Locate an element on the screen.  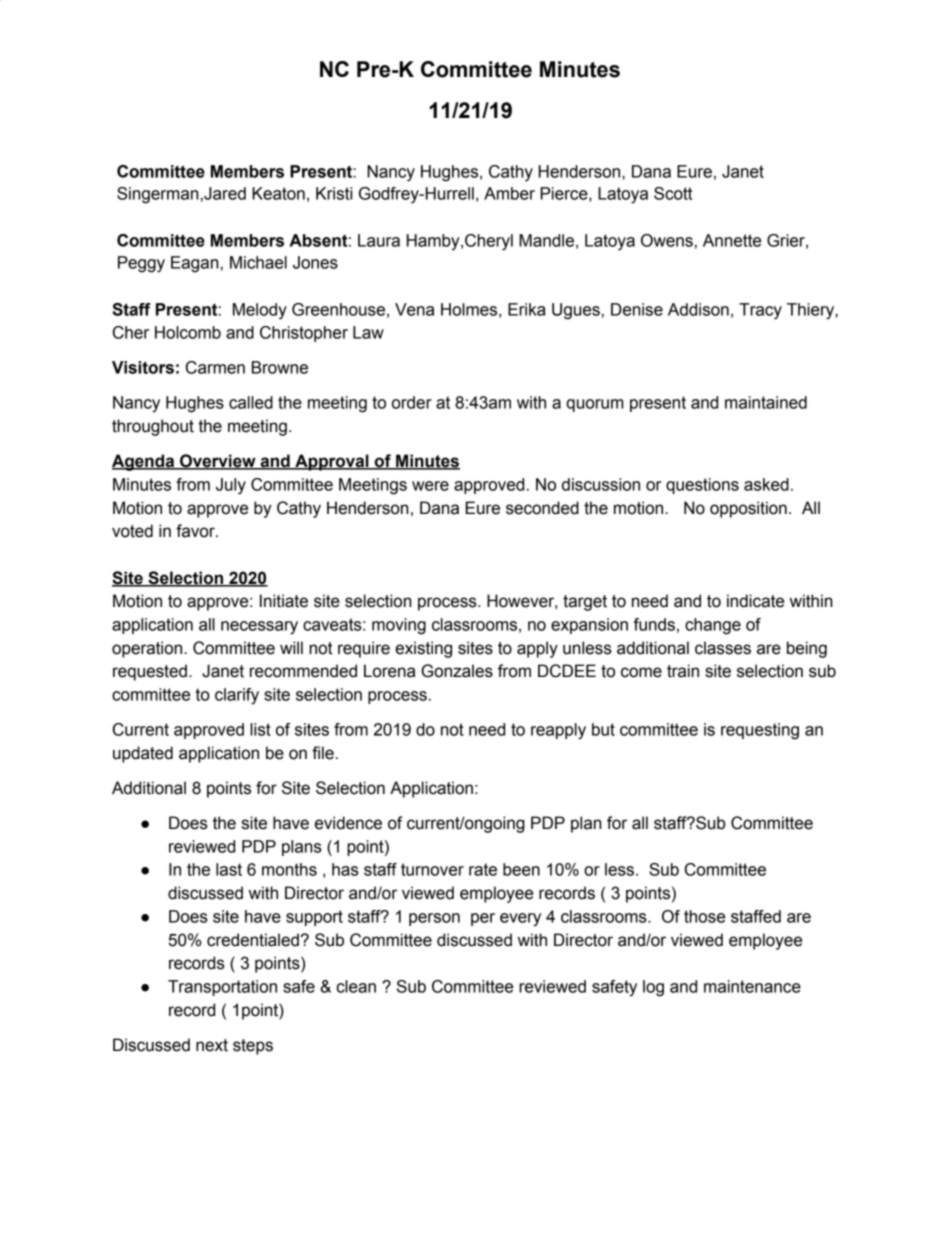
change is located at coordinates (713, 626).
